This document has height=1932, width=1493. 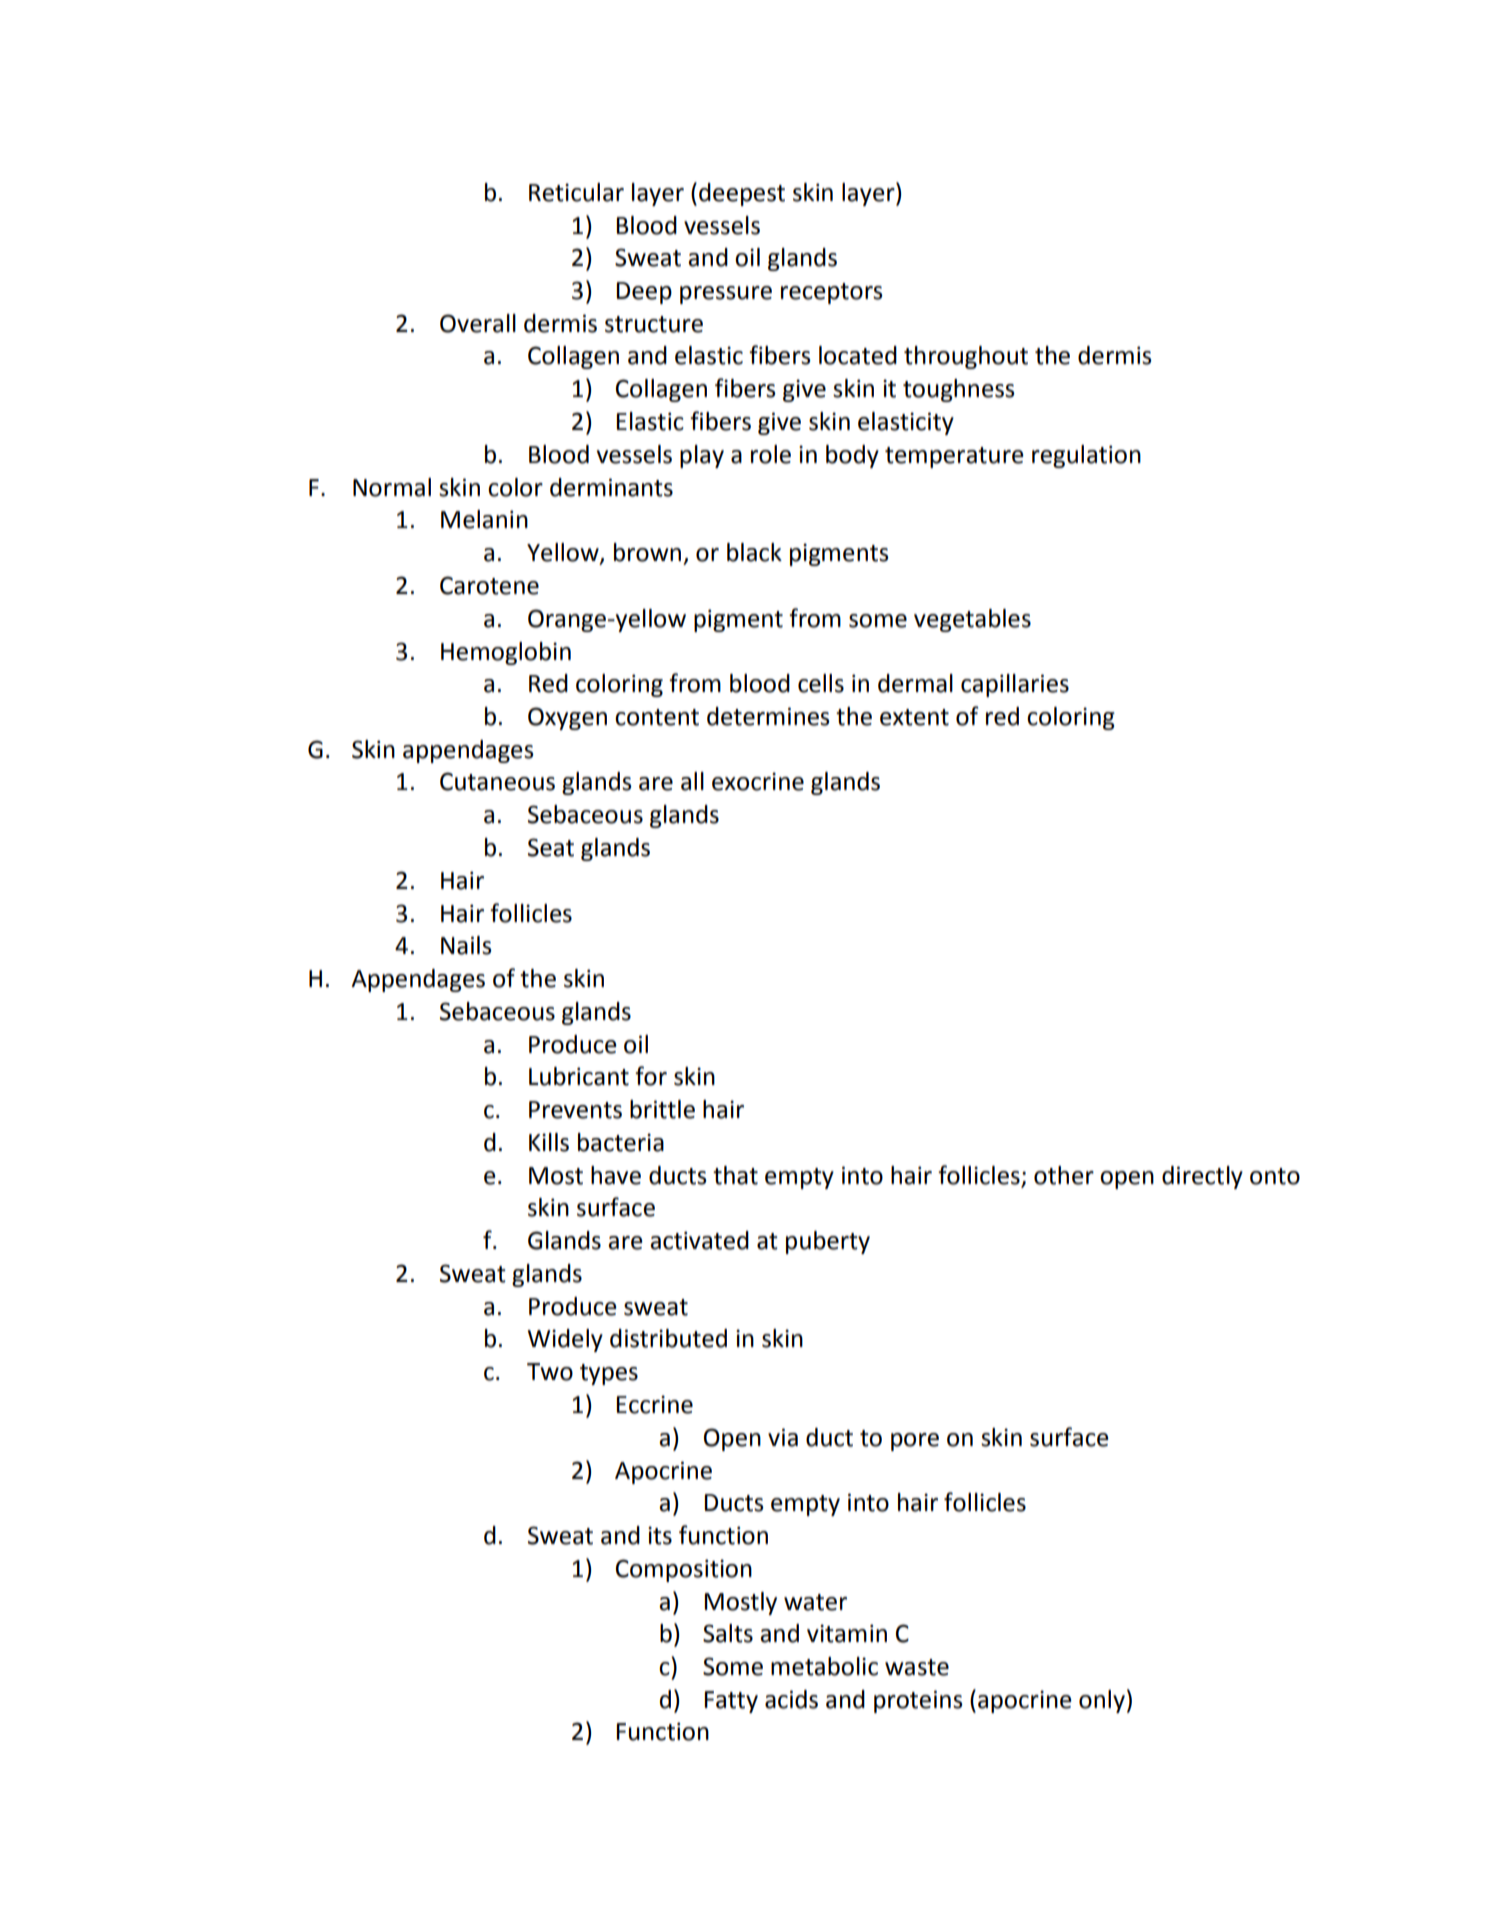 I want to click on Nails, so click(x=466, y=945).
